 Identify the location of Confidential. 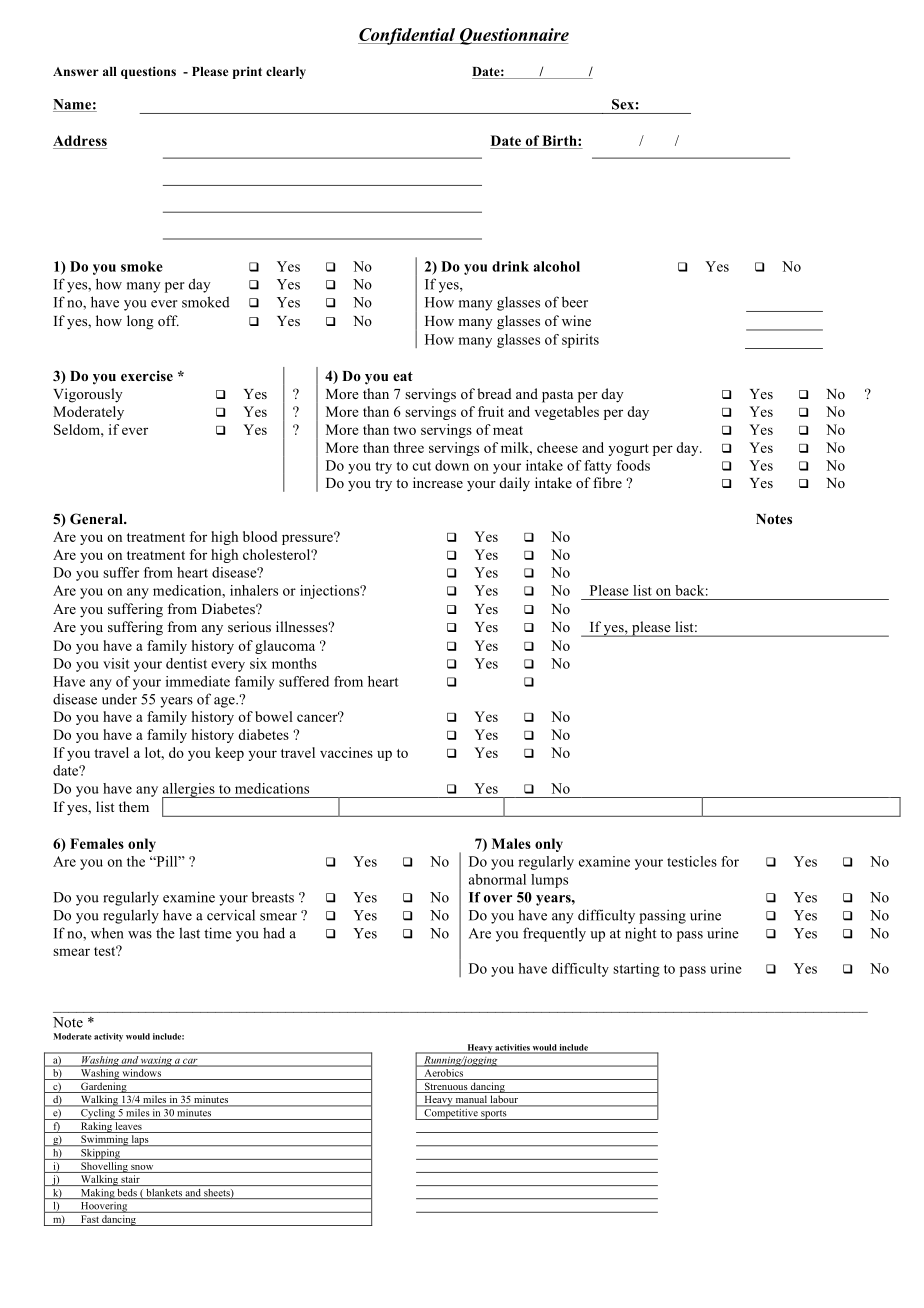
(408, 36).
